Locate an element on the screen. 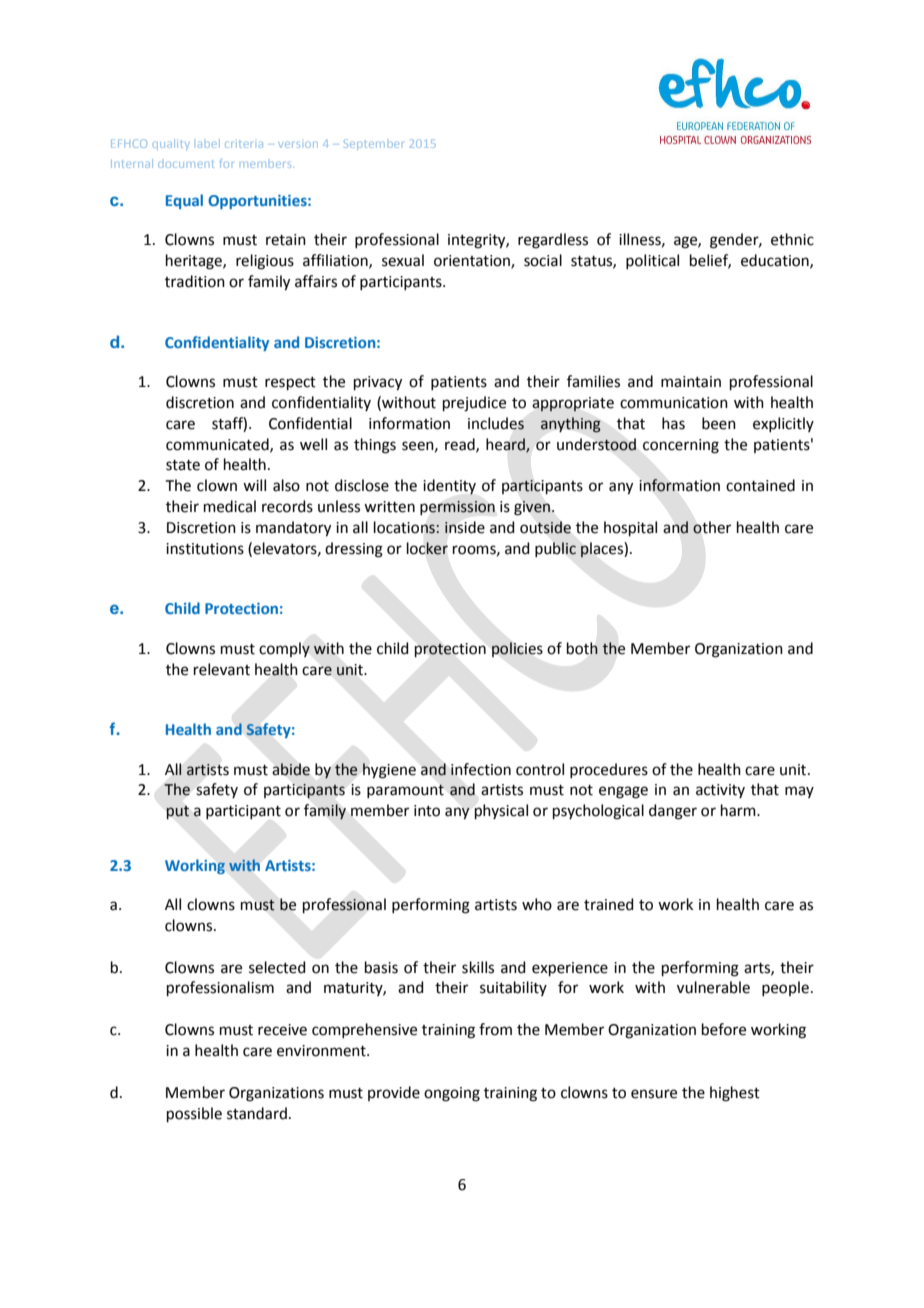 The width and height of the screenshot is (924, 1308). harm is located at coordinates (739, 810).
